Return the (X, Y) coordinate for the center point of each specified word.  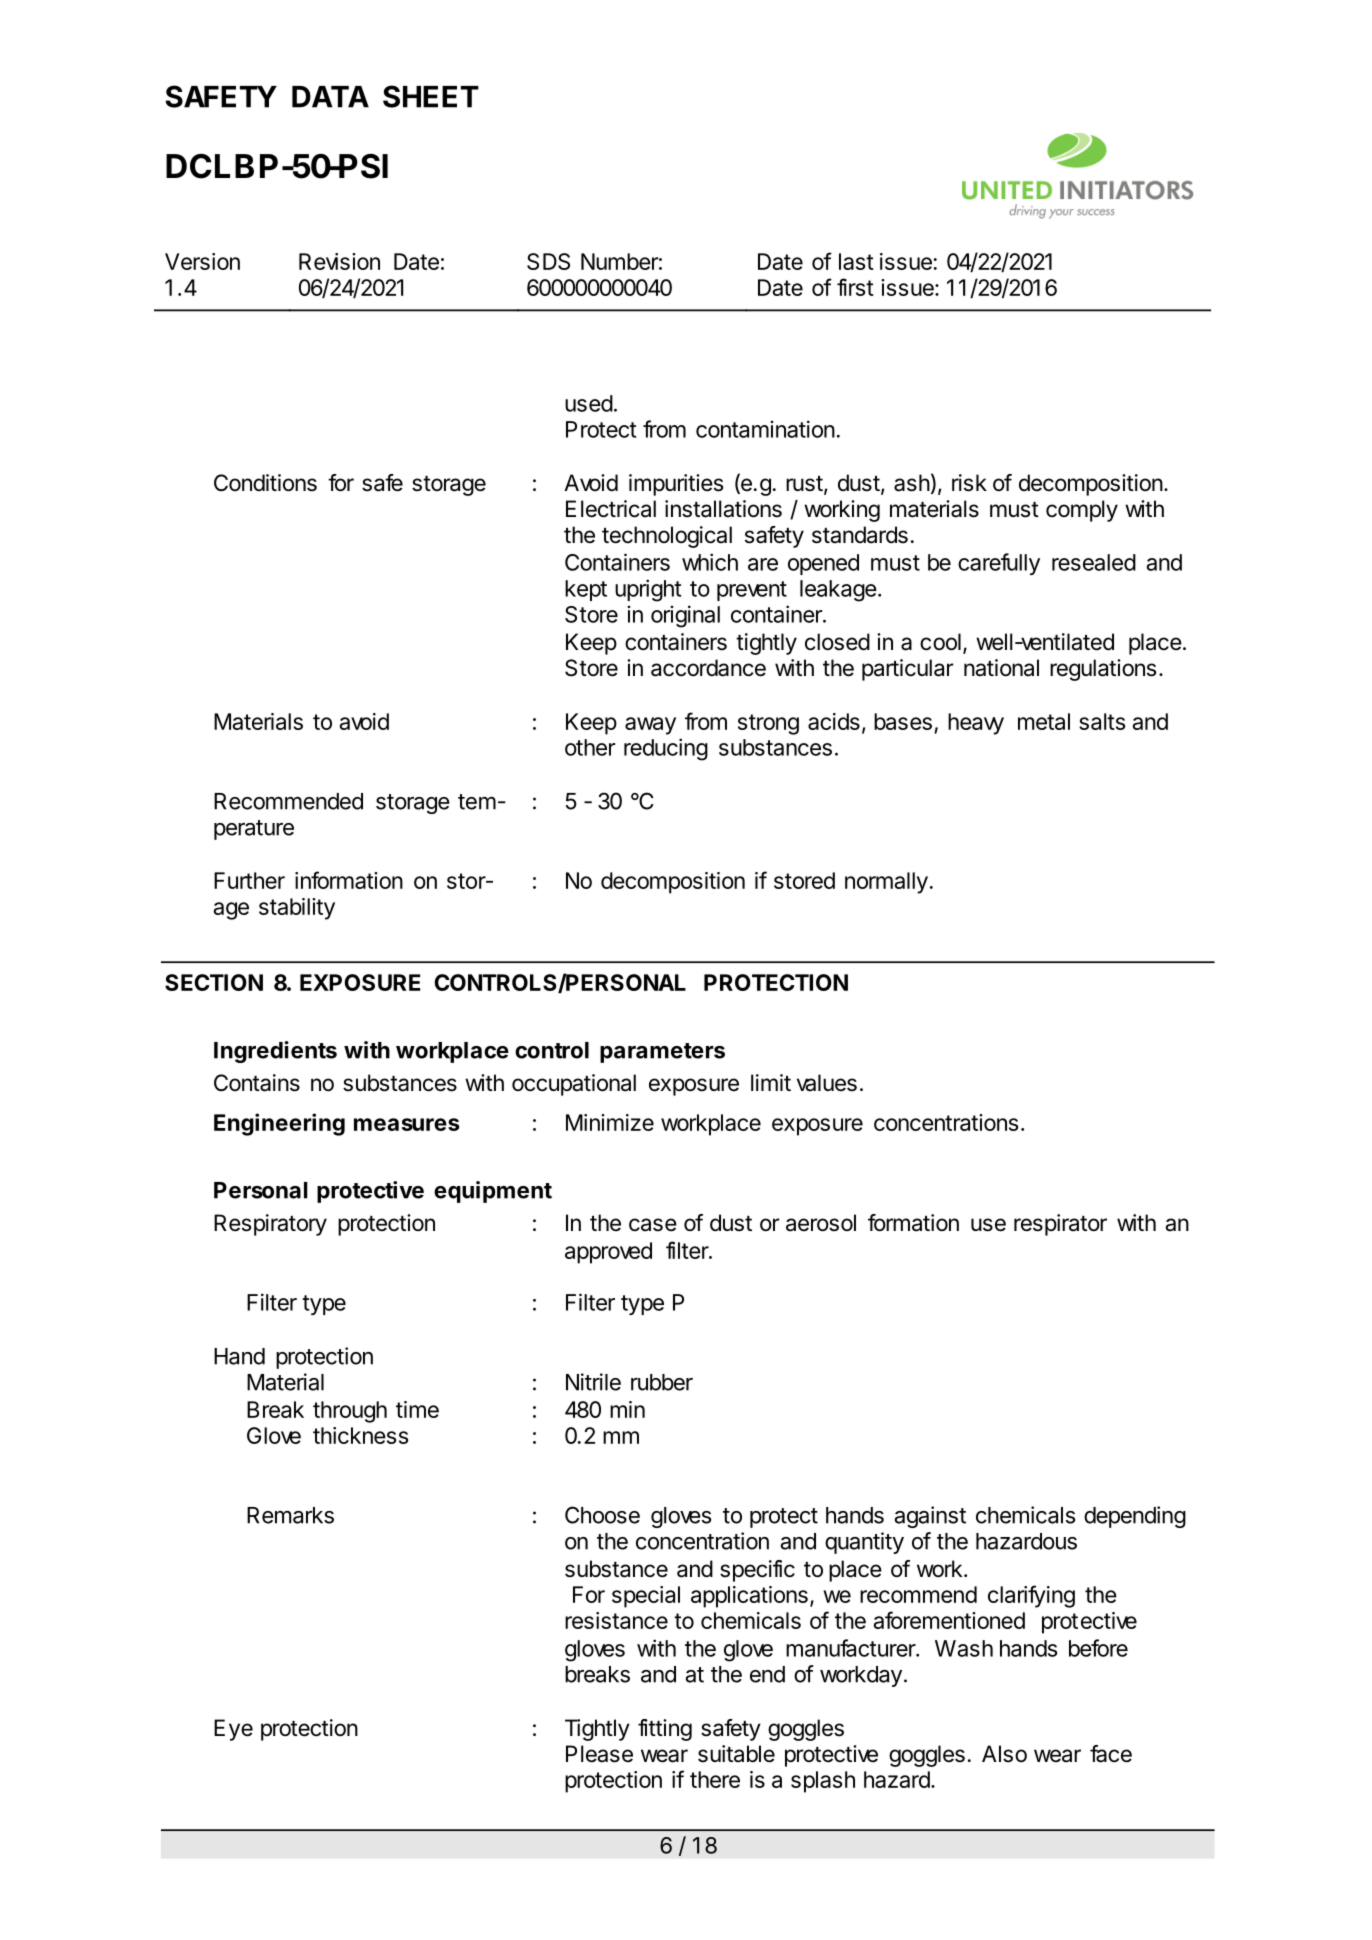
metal (1044, 721)
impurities (676, 485)
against (930, 1517)
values (827, 1083)
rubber (662, 1382)
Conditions (265, 483)
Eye (233, 1730)
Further (249, 880)
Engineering (279, 1124)
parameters (662, 1053)
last (856, 261)
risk (969, 483)
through (350, 1412)
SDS (548, 261)
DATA (330, 97)
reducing (666, 749)
